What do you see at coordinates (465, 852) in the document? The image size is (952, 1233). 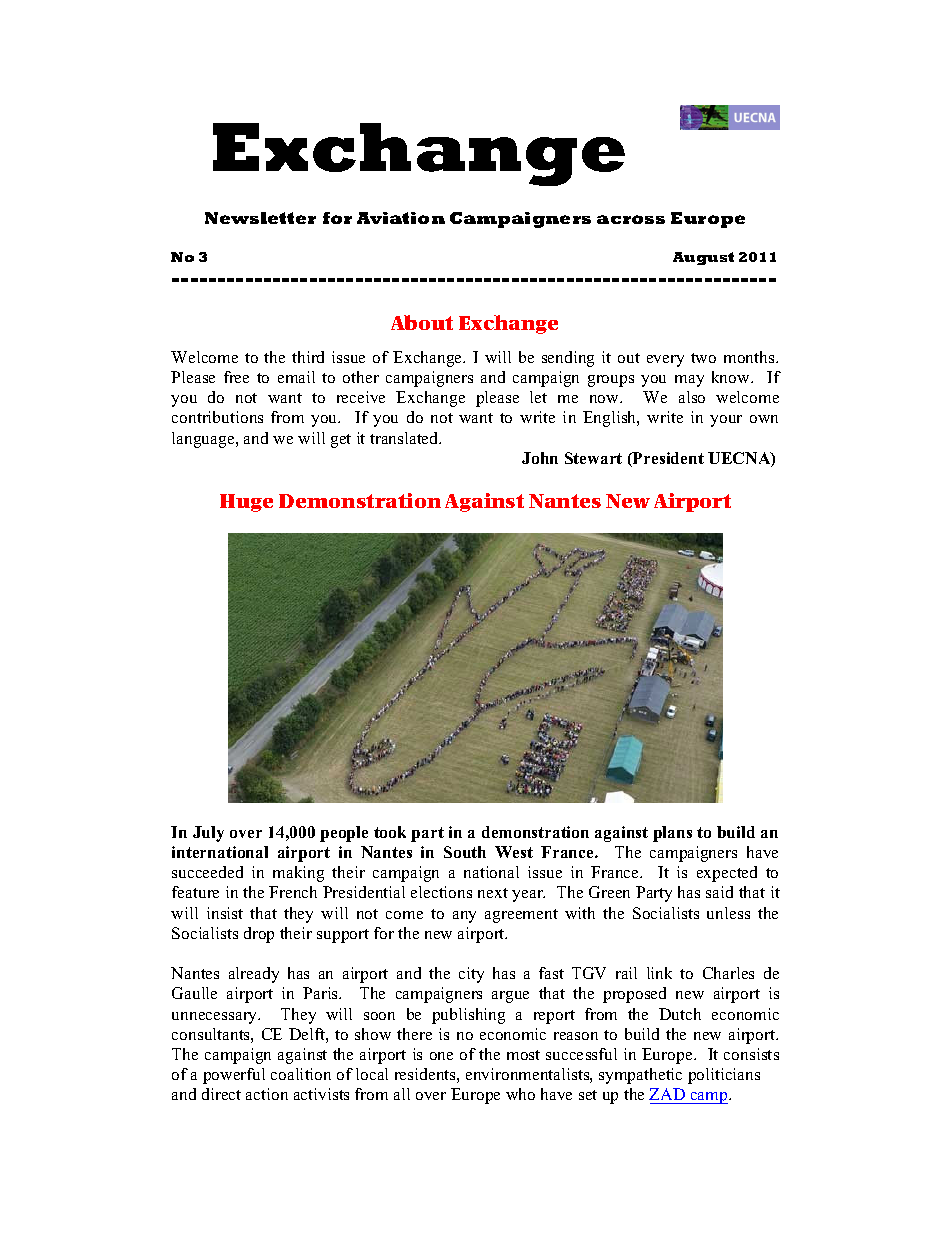 I see `South` at bounding box center [465, 852].
